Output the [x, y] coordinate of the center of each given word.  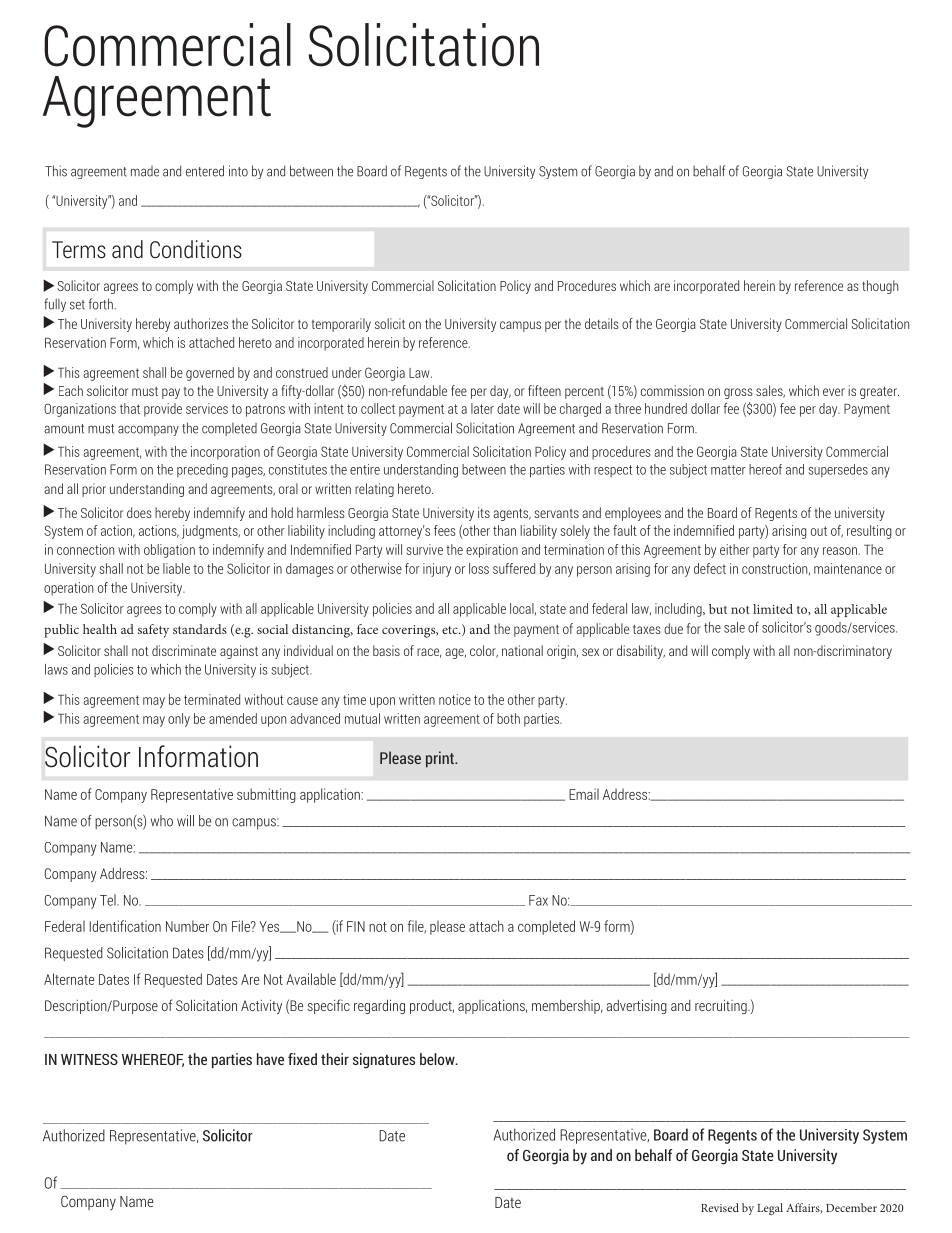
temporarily [341, 325]
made [145, 171]
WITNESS [89, 1059]
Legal [770, 1209]
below [438, 1059]
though [880, 287]
